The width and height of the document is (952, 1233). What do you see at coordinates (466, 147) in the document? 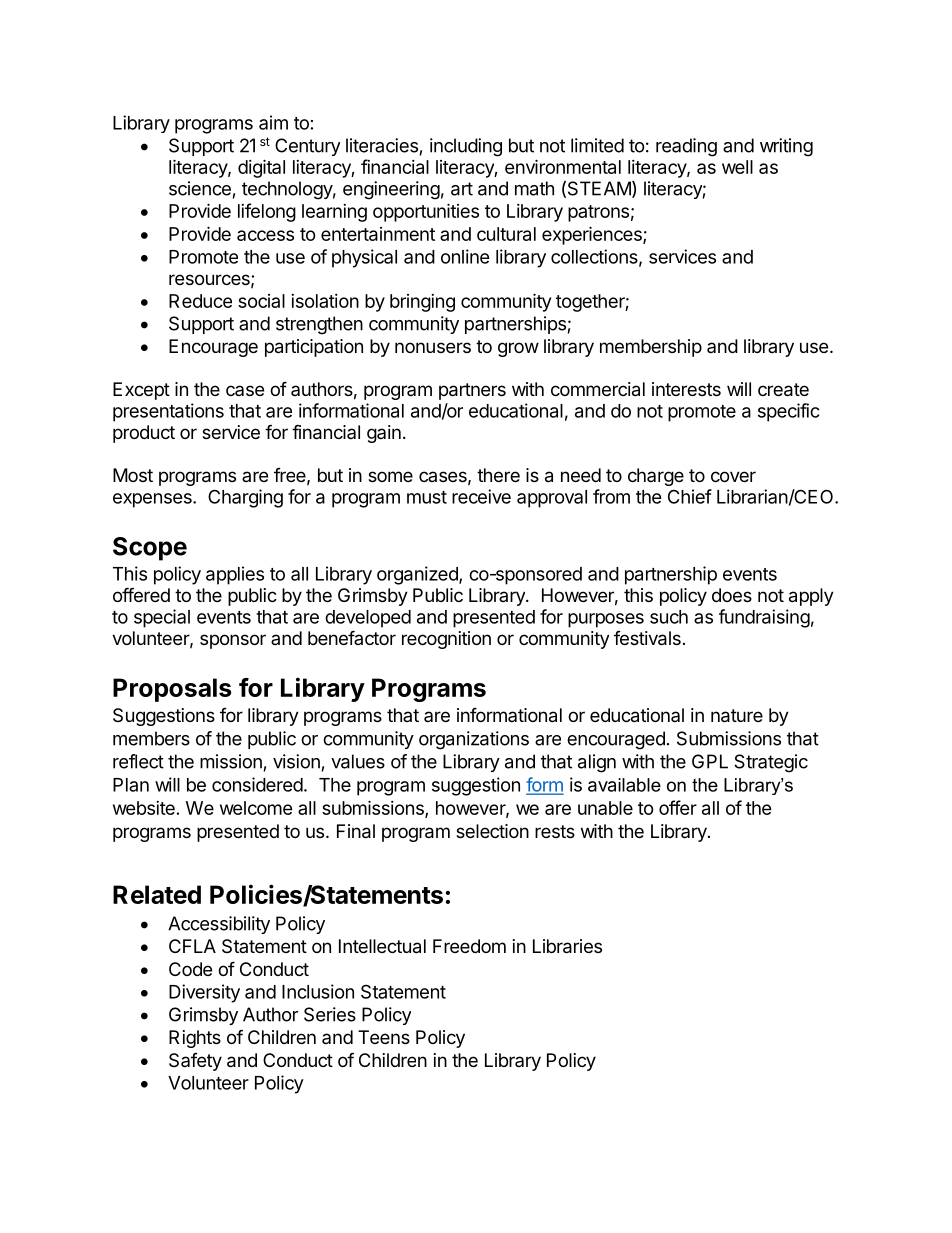
I see `including` at bounding box center [466, 147].
